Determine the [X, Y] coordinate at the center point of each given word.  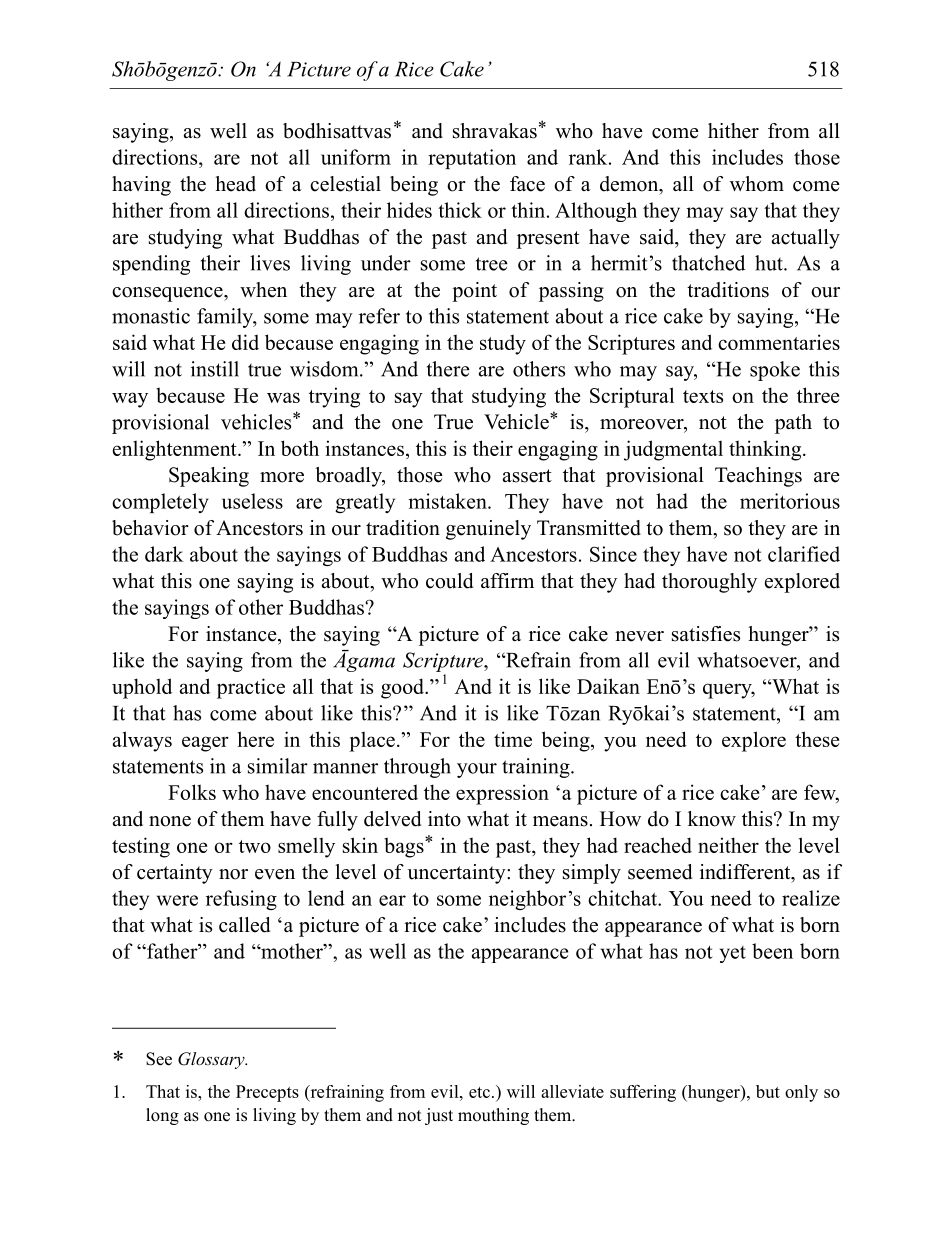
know [712, 819]
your [477, 770]
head [235, 184]
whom [757, 184]
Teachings [758, 477]
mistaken [448, 501]
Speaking [209, 477]
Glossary [212, 1060]
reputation [472, 159]
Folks [192, 792]
